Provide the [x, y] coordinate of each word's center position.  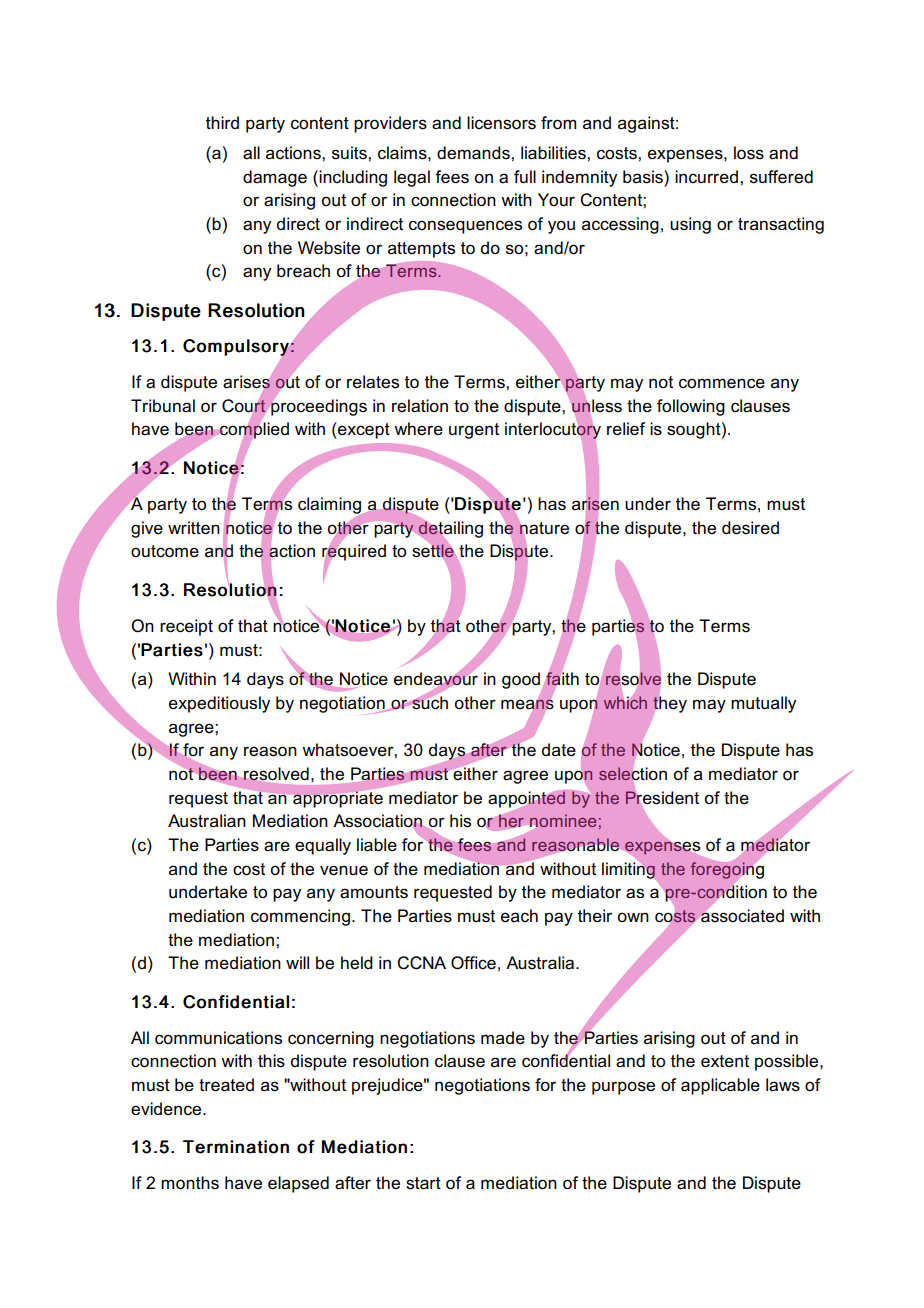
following [691, 407]
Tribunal [163, 406]
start [423, 1183]
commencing [300, 917]
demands [474, 153]
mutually [763, 704]
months [190, 1183]
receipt [186, 627]
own [633, 917]
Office [473, 963]
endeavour [436, 679]
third [222, 122]
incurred [706, 177]
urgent [474, 431]
